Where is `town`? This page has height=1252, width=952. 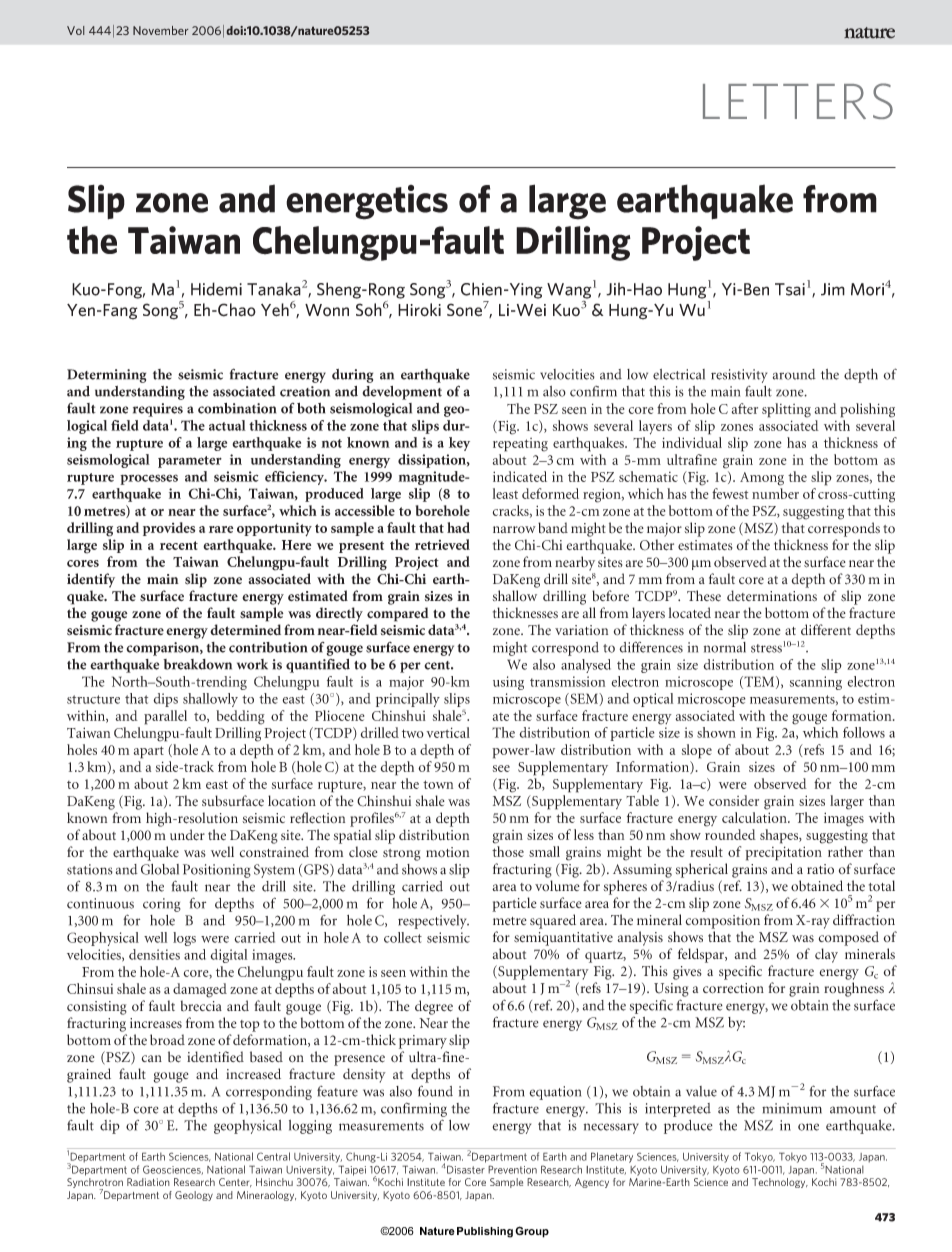 town is located at coordinates (438, 784).
